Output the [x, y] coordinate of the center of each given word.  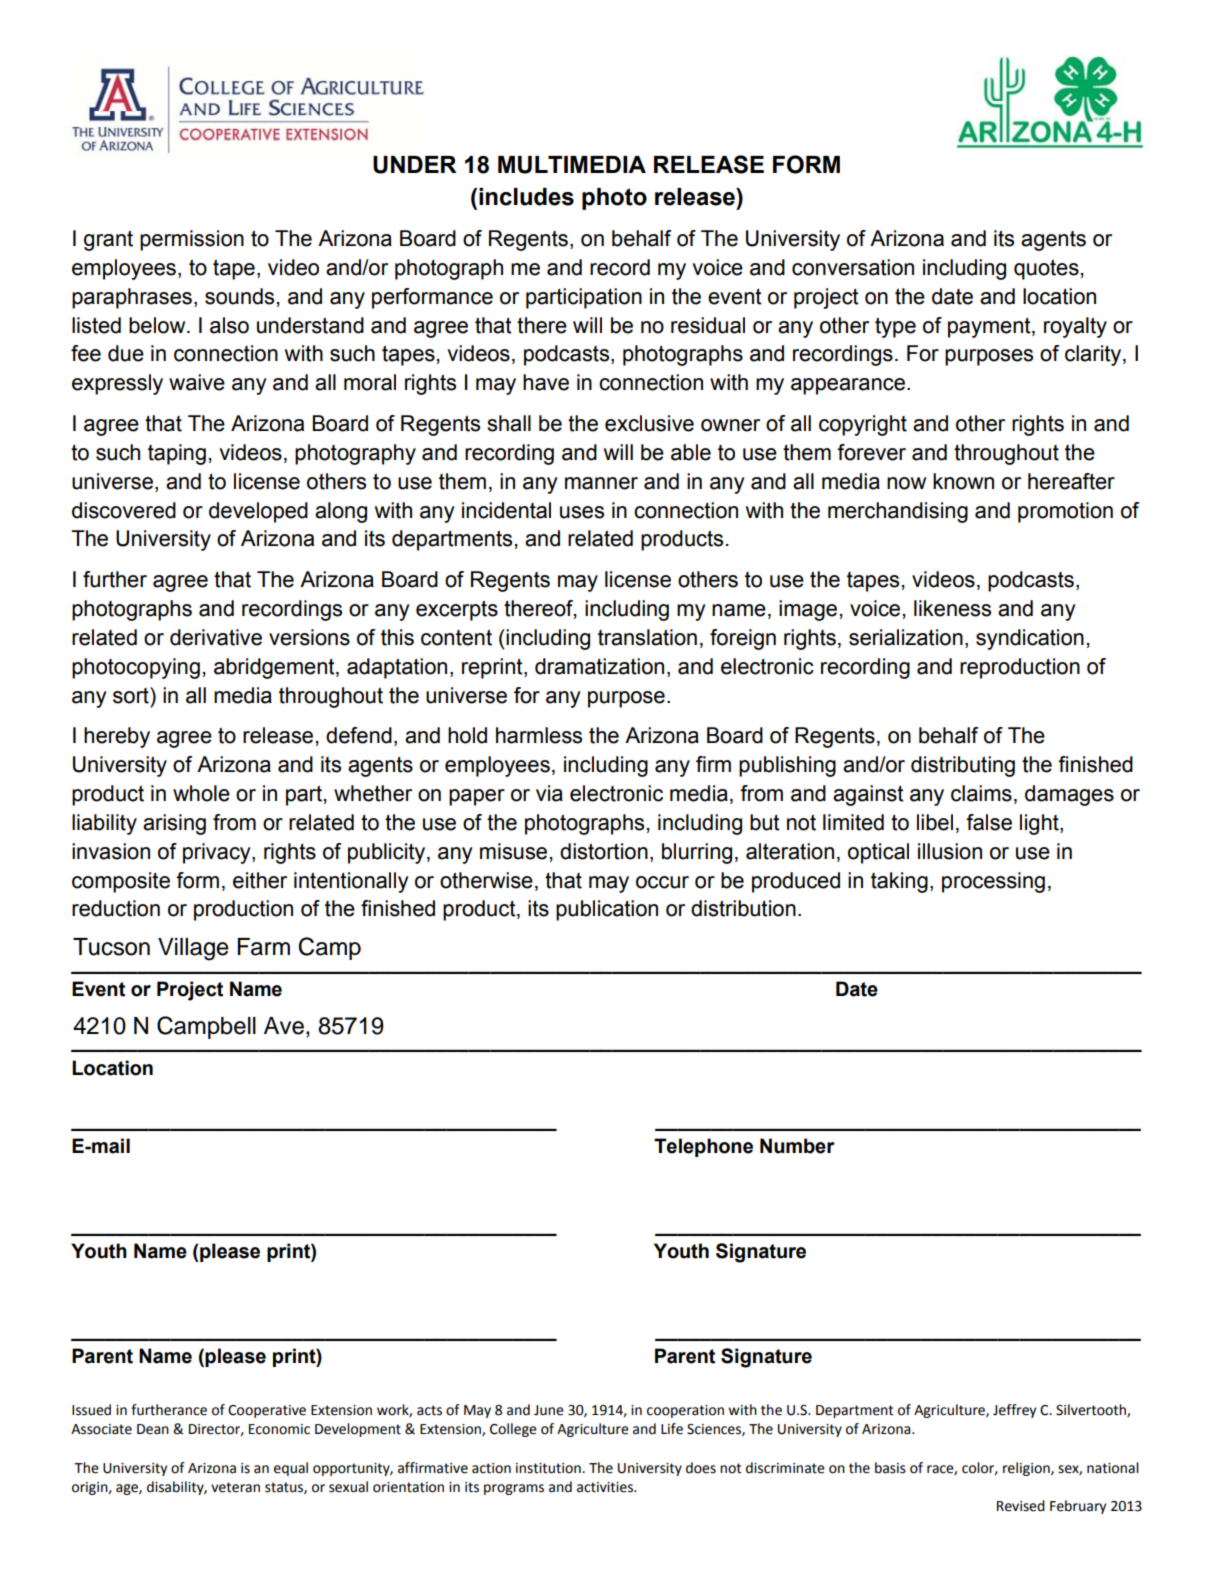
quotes [1046, 269]
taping [177, 454]
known [963, 481]
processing [993, 882]
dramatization [599, 666]
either [260, 880]
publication [607, 910]
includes [526, 197]
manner [601, 483]
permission [192, 240]
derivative [216, 637]
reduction [116, 908]
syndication [1030, 639]
